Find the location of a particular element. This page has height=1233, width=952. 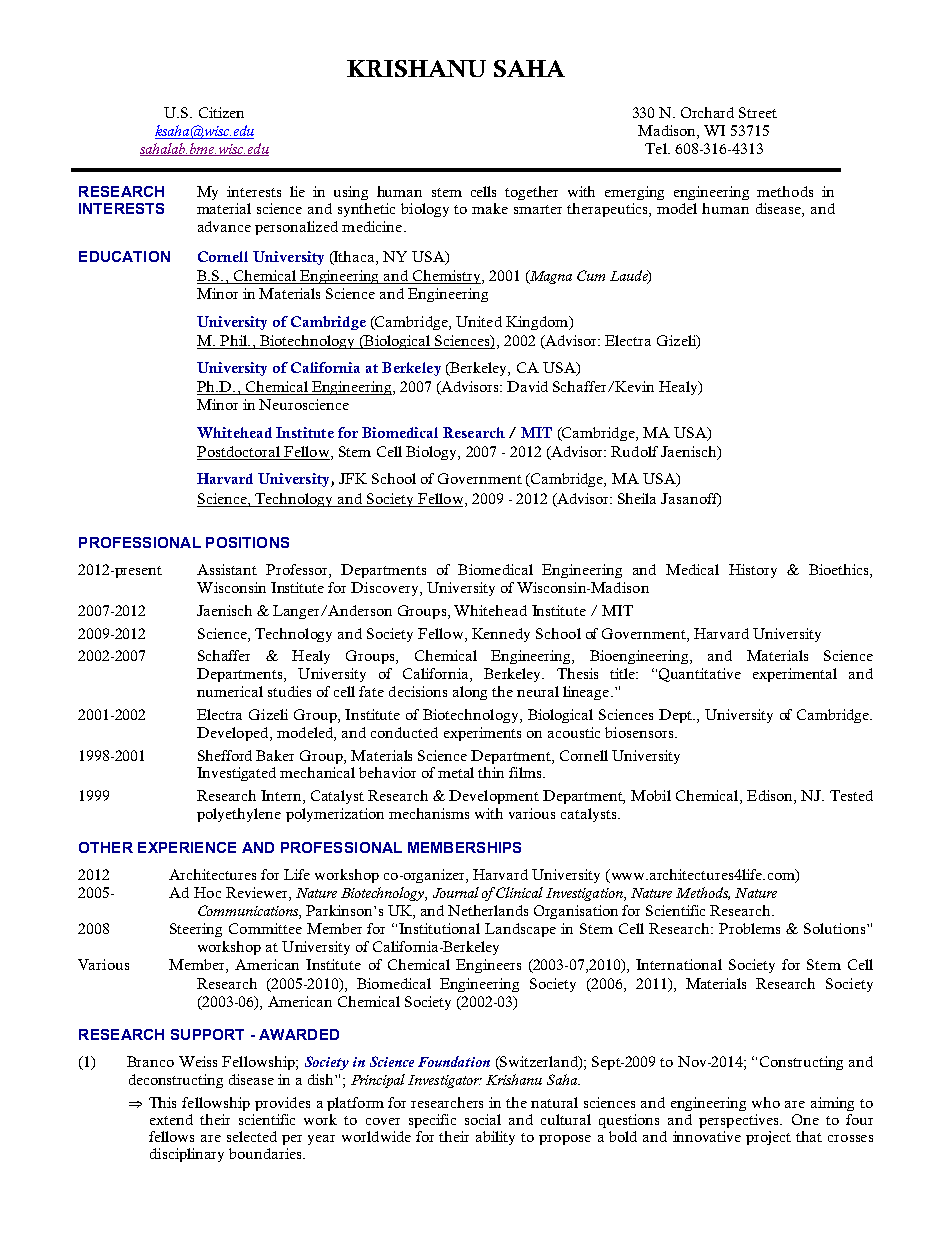

Postdoctoral is located at coordinates (239, 453).
